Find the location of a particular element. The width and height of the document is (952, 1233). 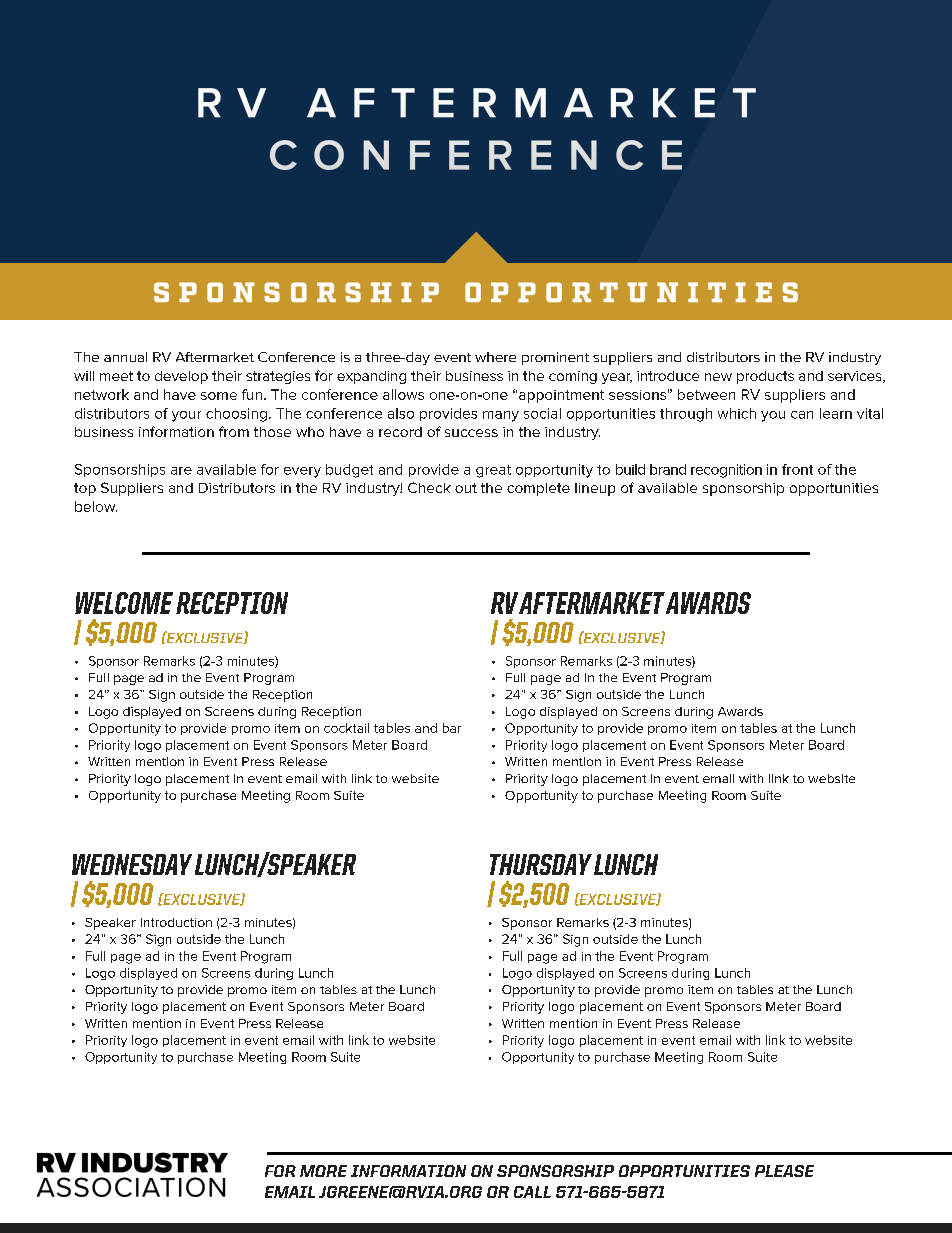

WELCOME is located at coordinates (124, 603).
